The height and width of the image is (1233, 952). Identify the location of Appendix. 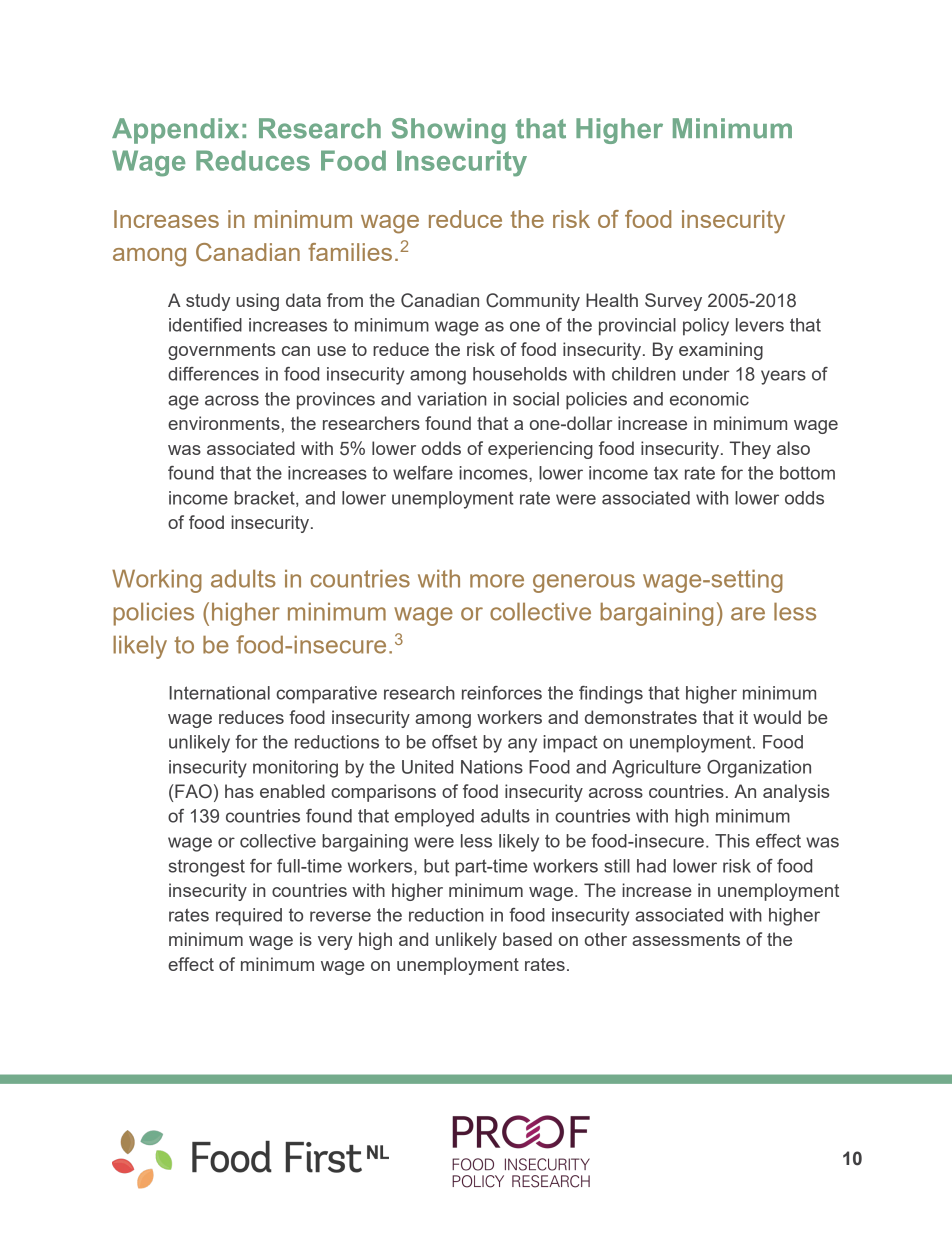
(175, 131).
